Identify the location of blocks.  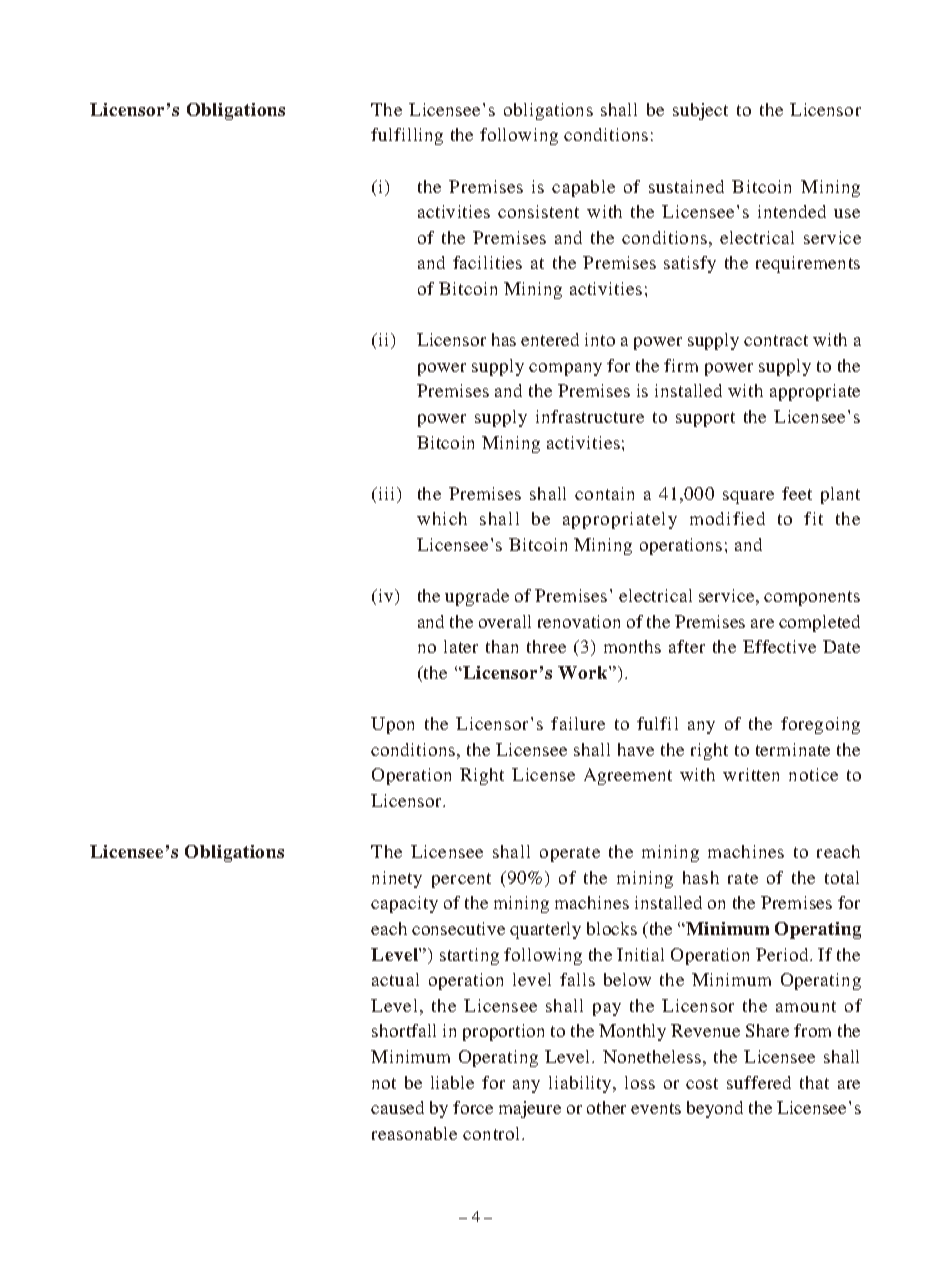
(612, 928).
